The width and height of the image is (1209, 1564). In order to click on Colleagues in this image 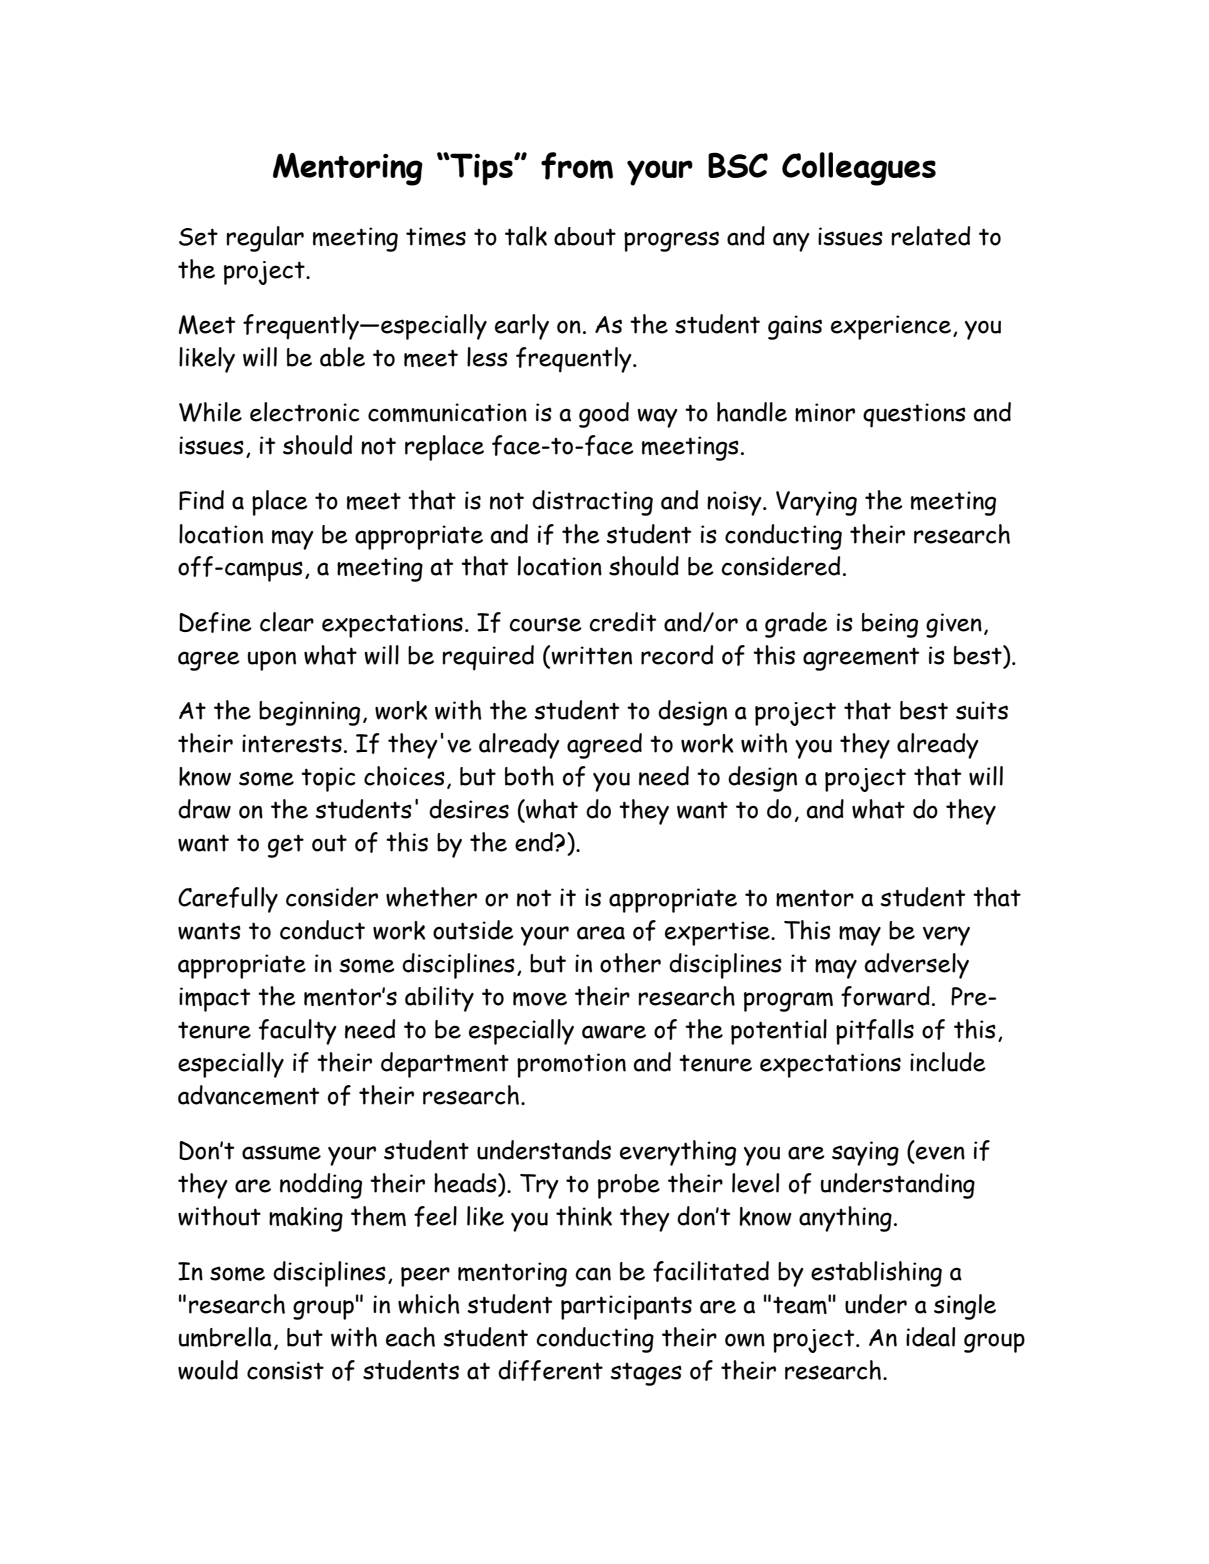, I will do `click(859, 169)`.
